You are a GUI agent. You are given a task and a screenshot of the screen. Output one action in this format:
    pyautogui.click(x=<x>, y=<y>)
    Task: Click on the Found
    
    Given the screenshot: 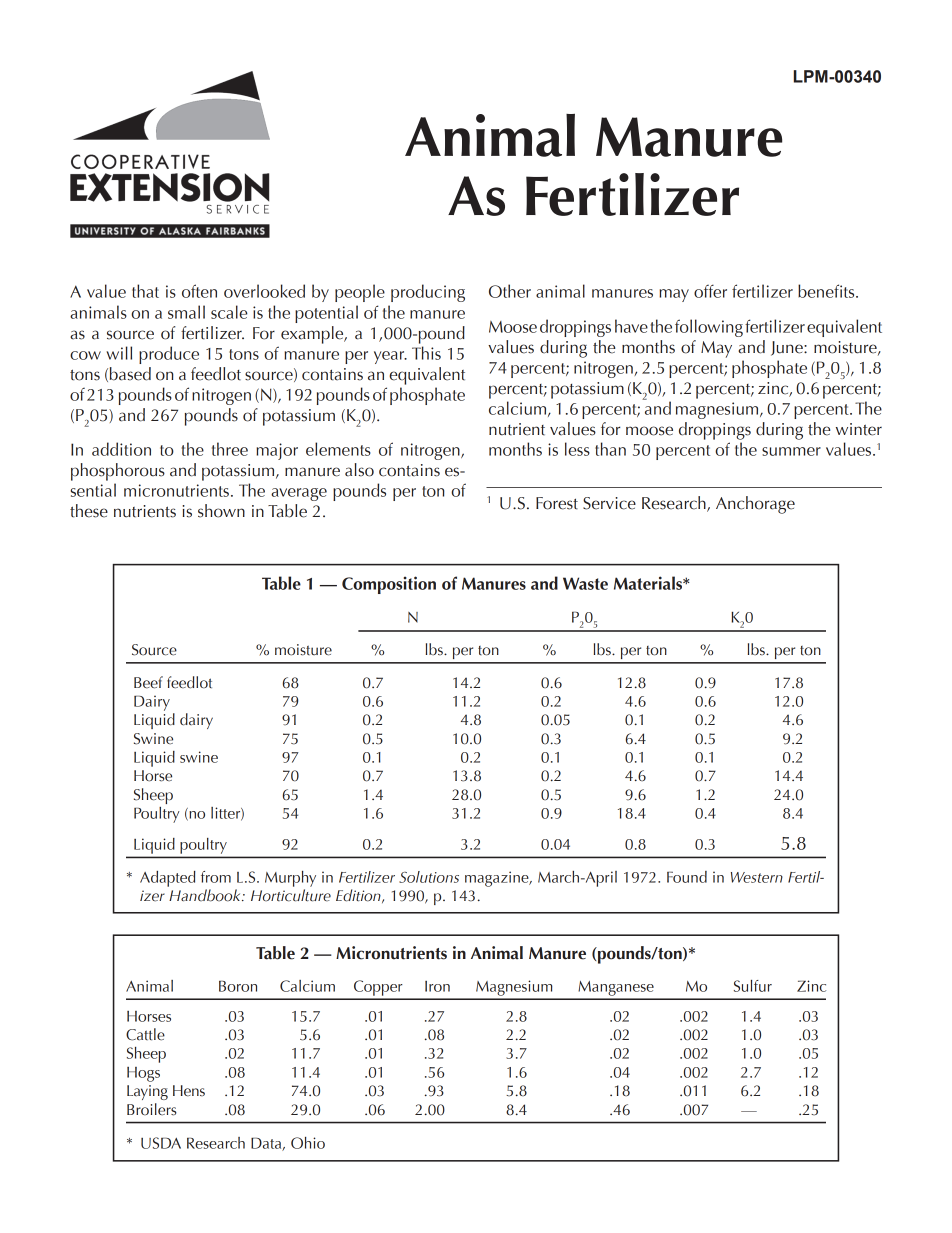 What is the action you would take?
    pyautogui.click(x=687, y=877)
